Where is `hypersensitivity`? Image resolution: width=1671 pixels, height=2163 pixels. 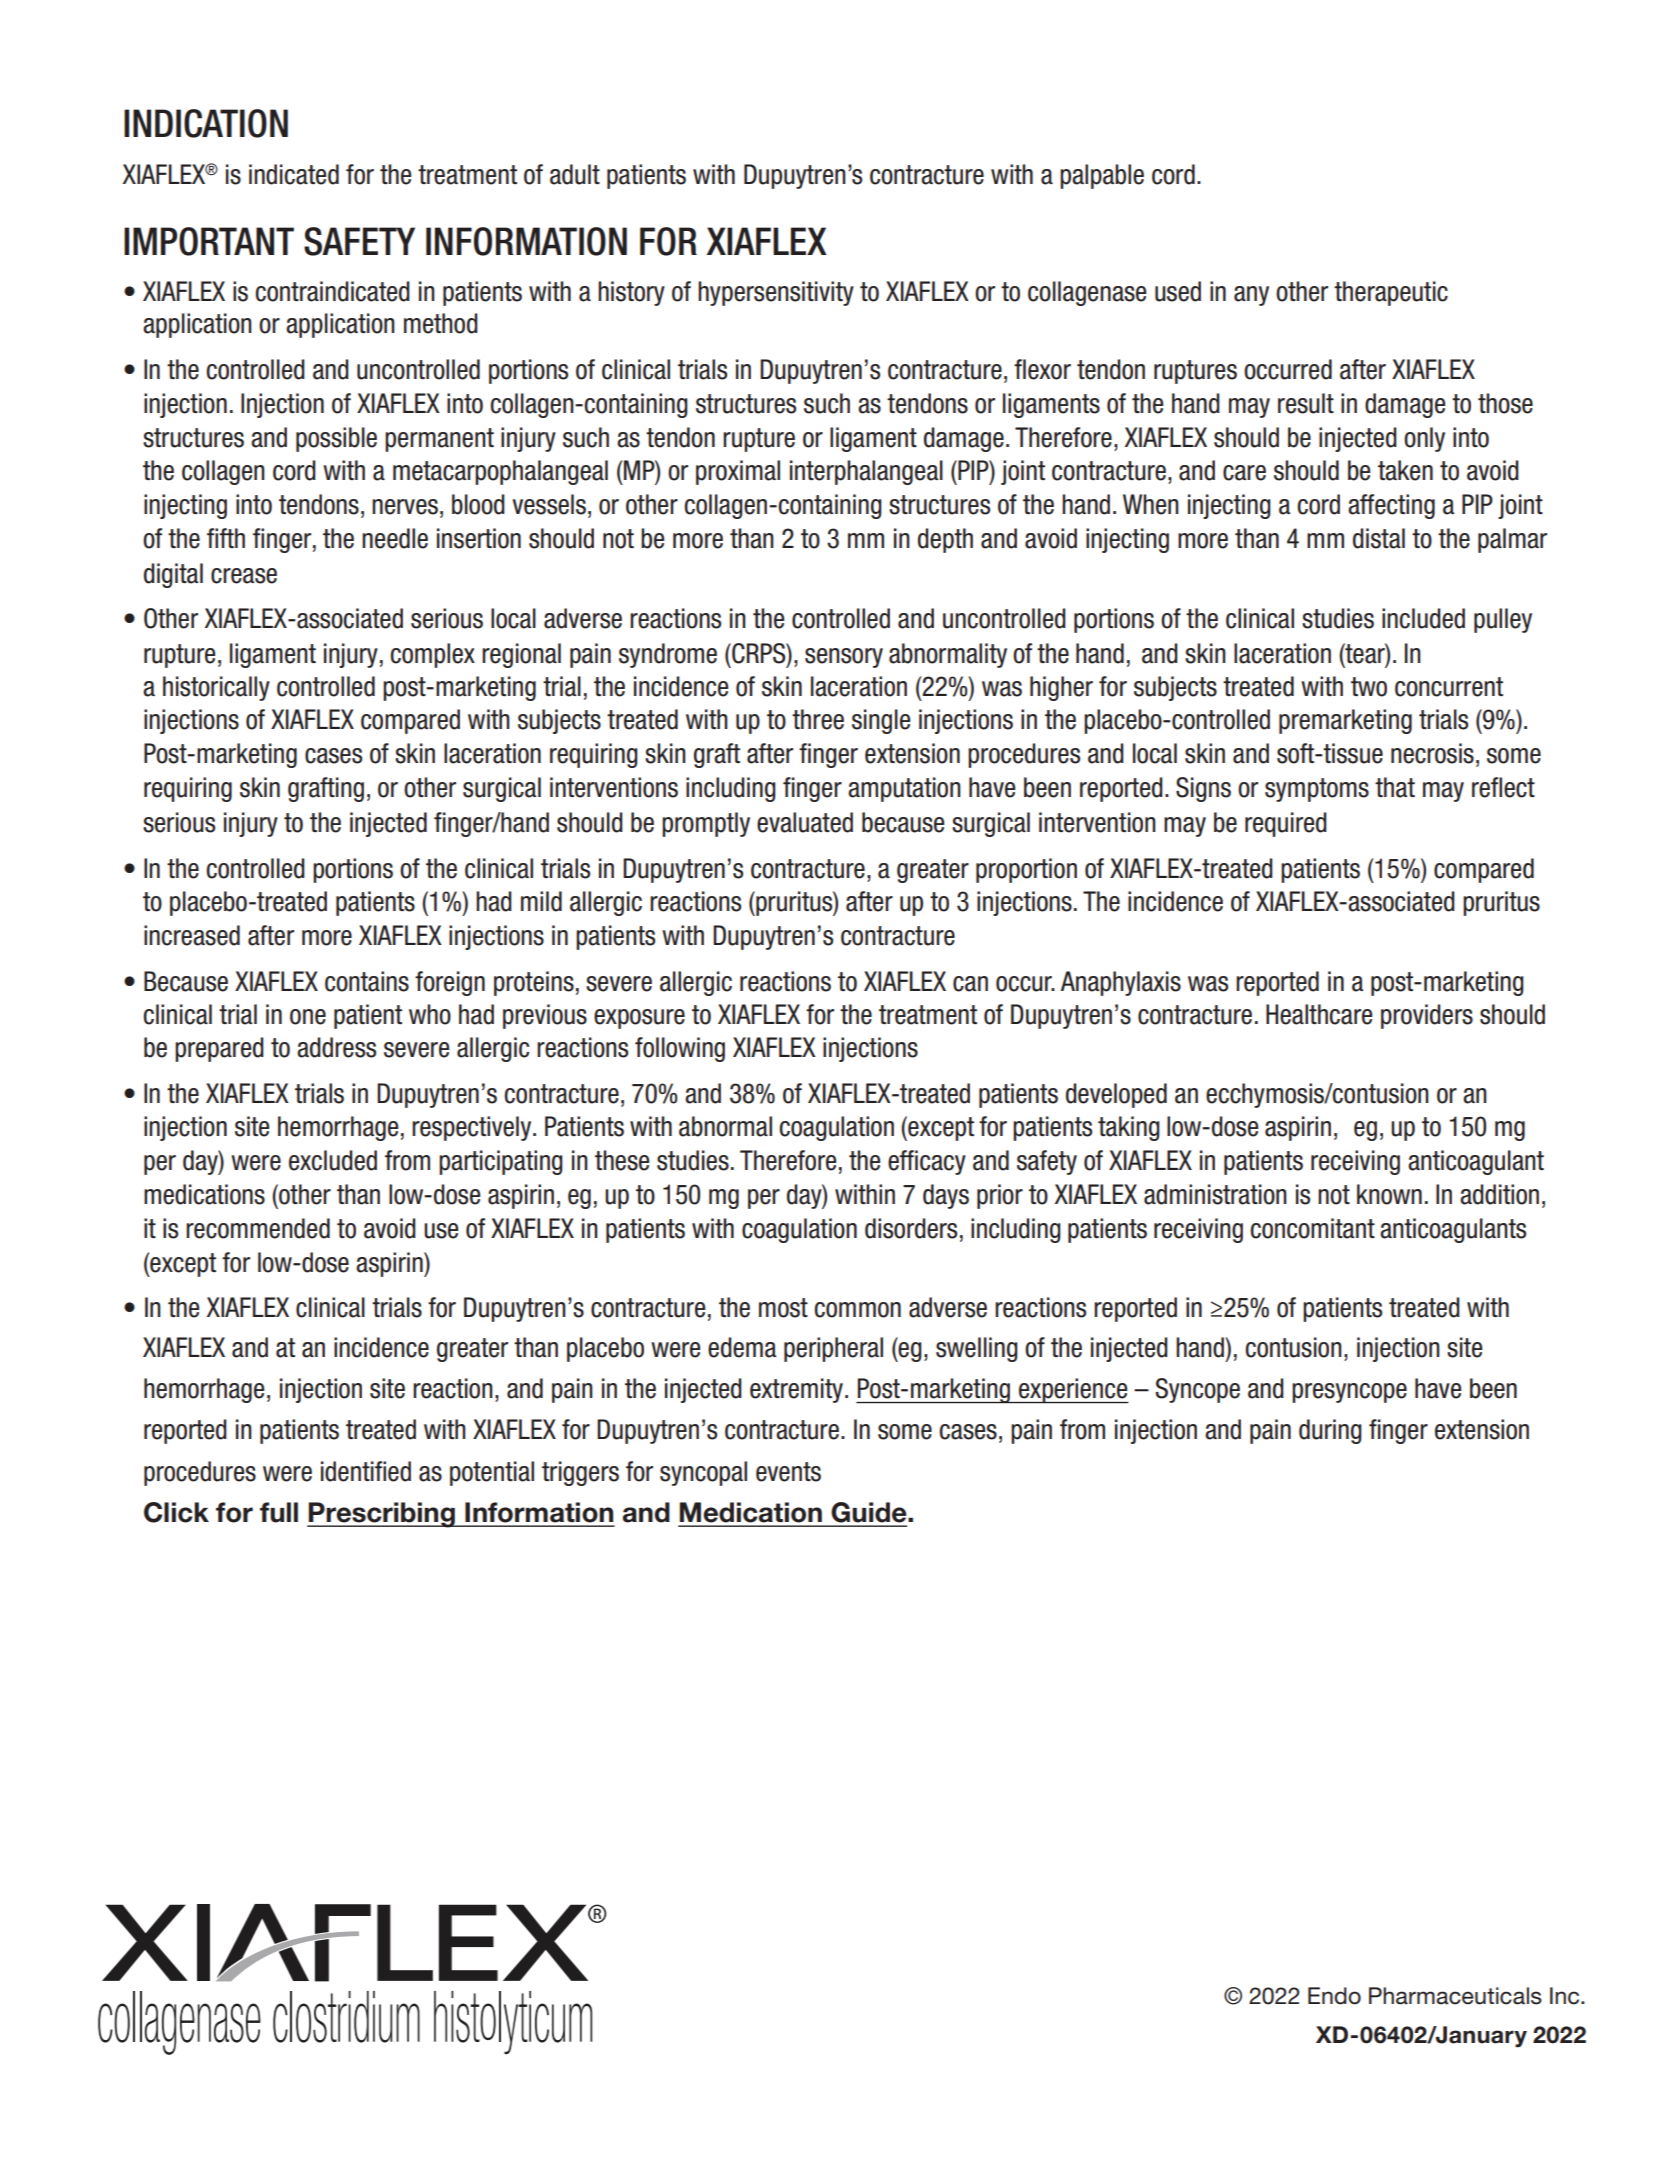 hypersensitivity is located at coordinates (776, 293).
